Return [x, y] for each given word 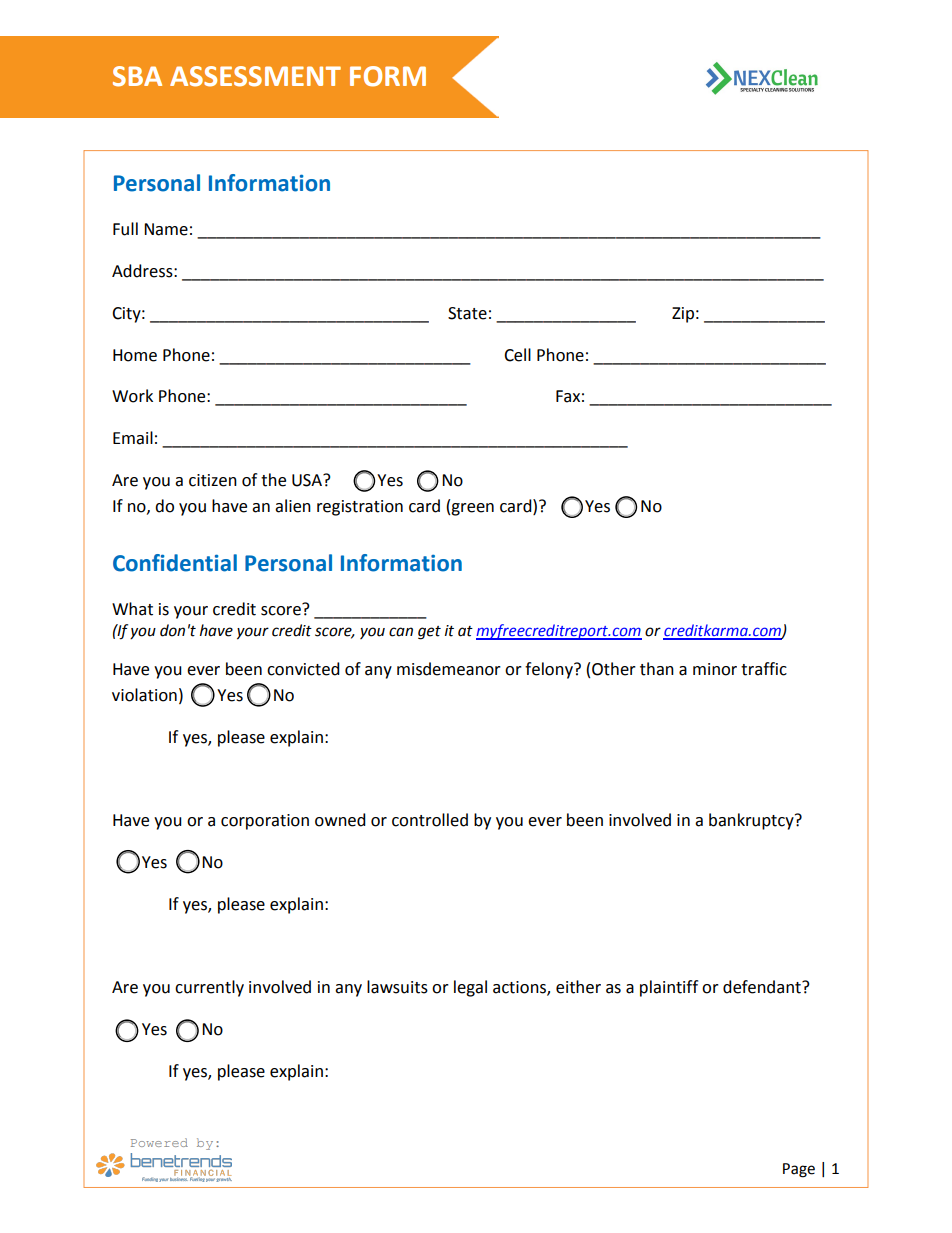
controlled [430, 820]
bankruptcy [752, 821]
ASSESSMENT [255, 76]
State [467, 313]
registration [360, 508]
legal [470, 988]
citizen [213, 480]
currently [209, 988]
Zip [683, 315]
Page [799, 1170]
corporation [265, 822]
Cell [517, 355]
